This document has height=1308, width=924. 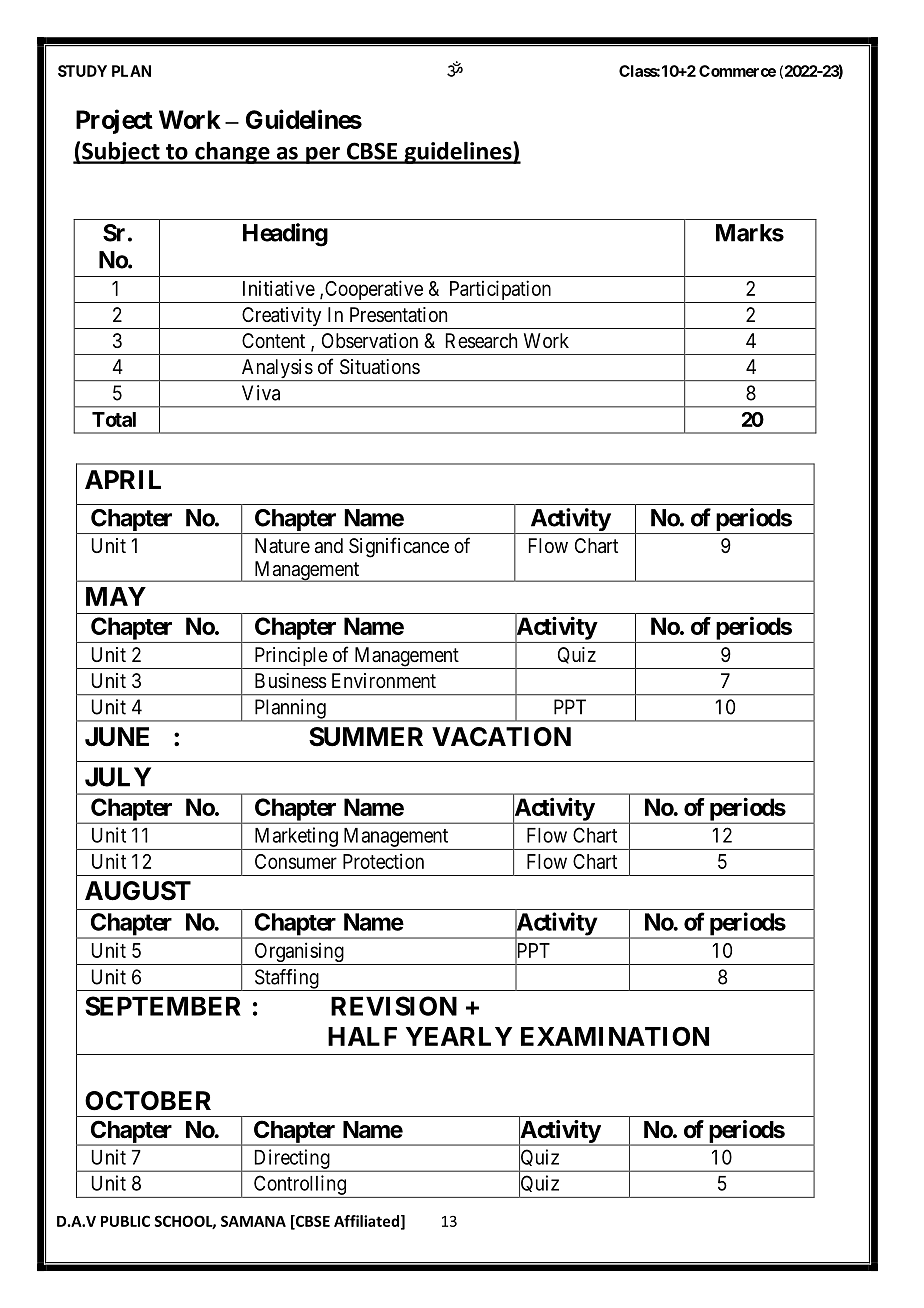 I want to click on change, so click(x=232, y=152).
